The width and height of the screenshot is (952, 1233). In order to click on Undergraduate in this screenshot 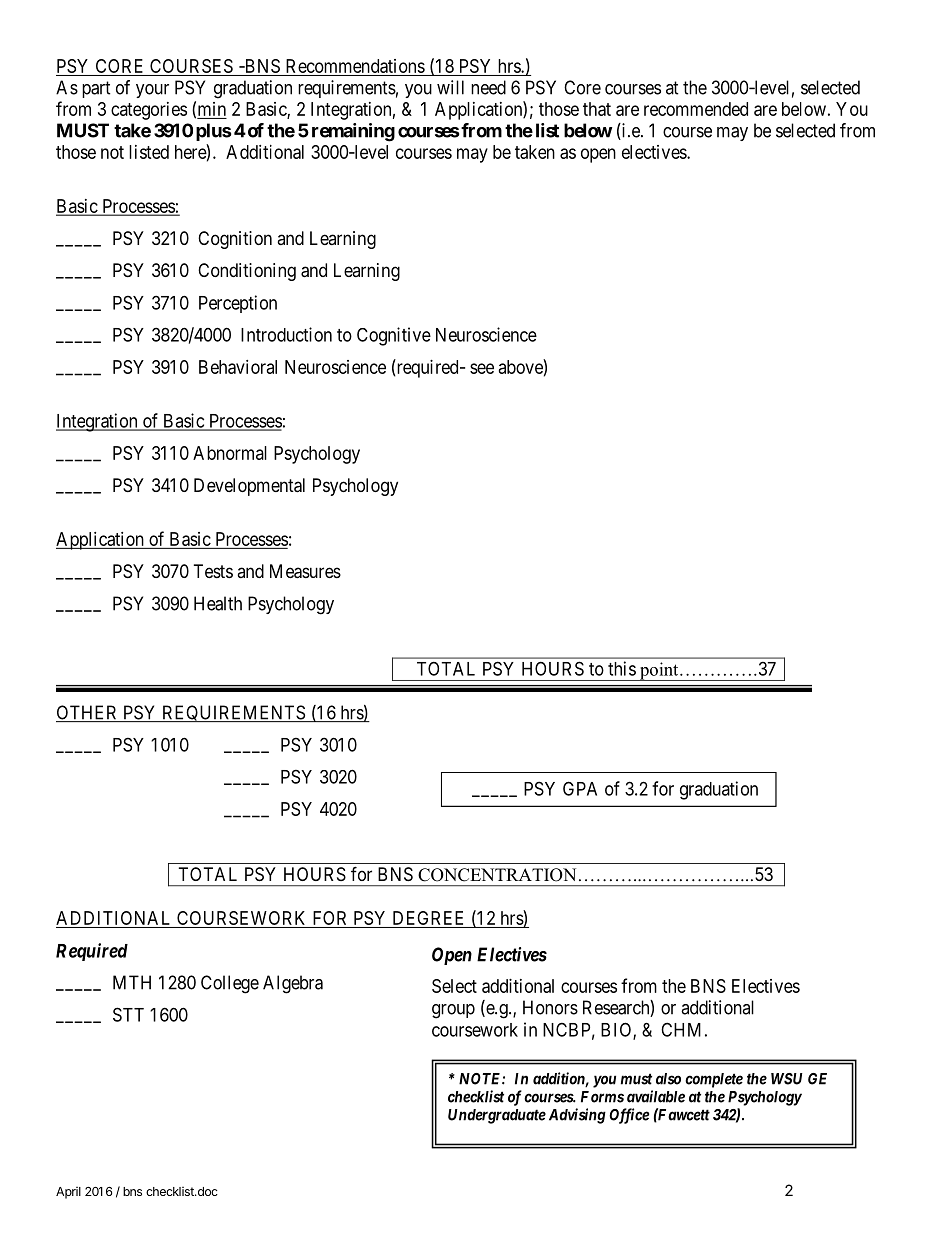, I will do `click(497, 1116)`.
